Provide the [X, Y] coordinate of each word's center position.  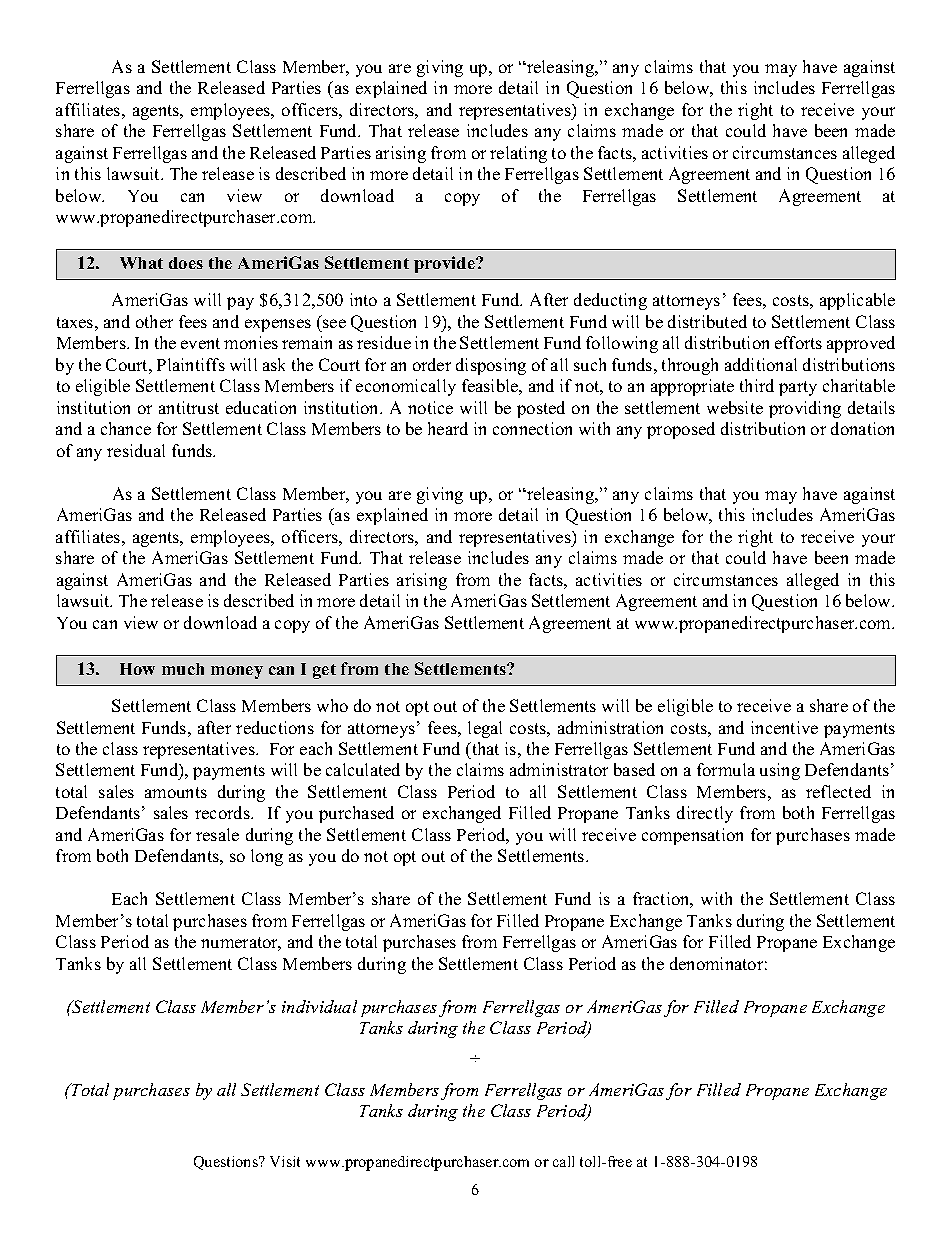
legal [485, 729]
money [237, 672]
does [186, 263]
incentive [784, 727]
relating [518, 154]
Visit [285, 1161]
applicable [857, 301]
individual [319, 1006]
